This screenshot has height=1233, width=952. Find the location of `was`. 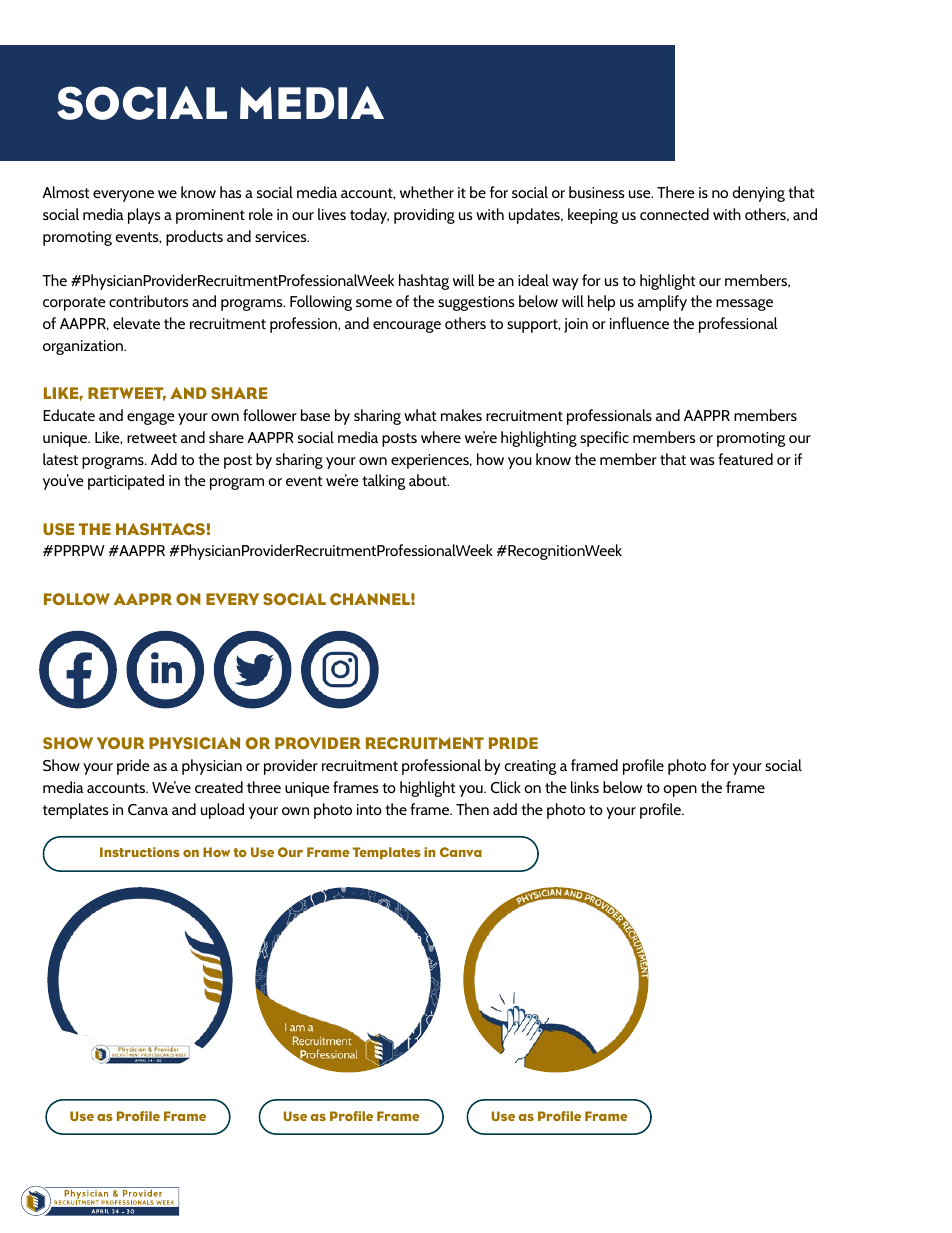

was is located at coordinates (702, 461).
